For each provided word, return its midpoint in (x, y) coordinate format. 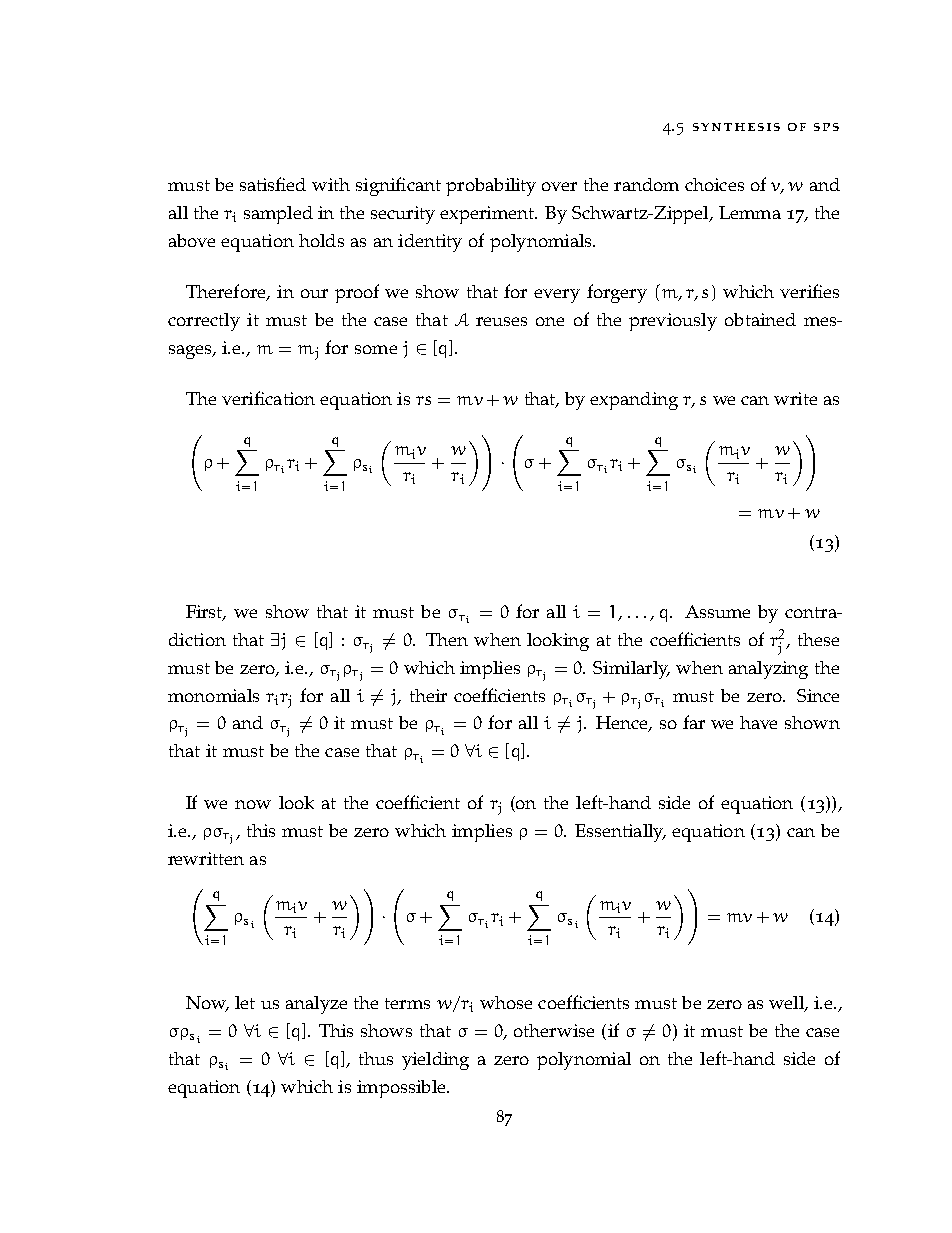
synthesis (736, 127)
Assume (717, 611)
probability (491, 187)
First (206, 613)
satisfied (273, 184)
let (245, 1002)
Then (447, 639)
